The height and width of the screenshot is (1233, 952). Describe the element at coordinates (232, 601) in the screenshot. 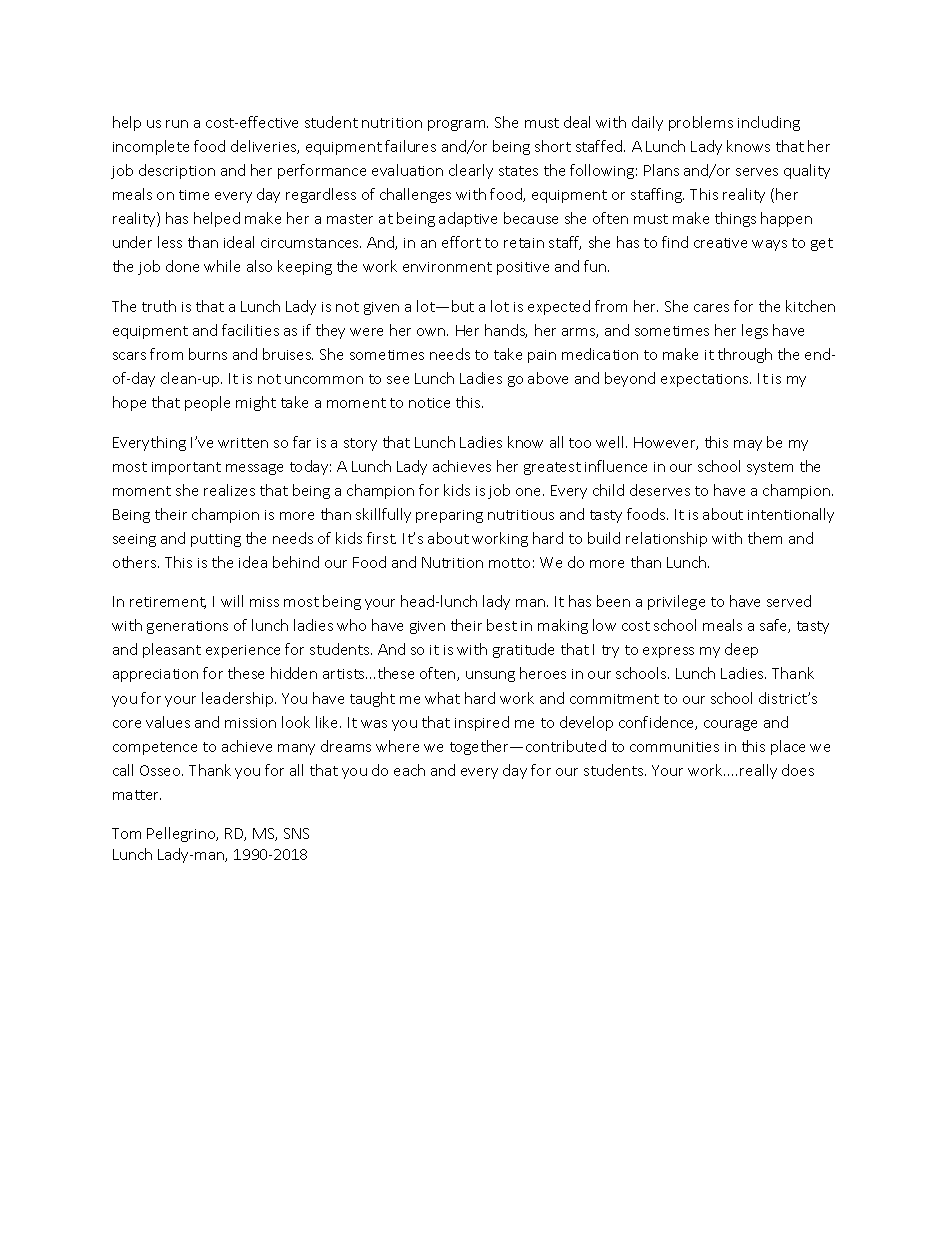

I see `will` at that location.
